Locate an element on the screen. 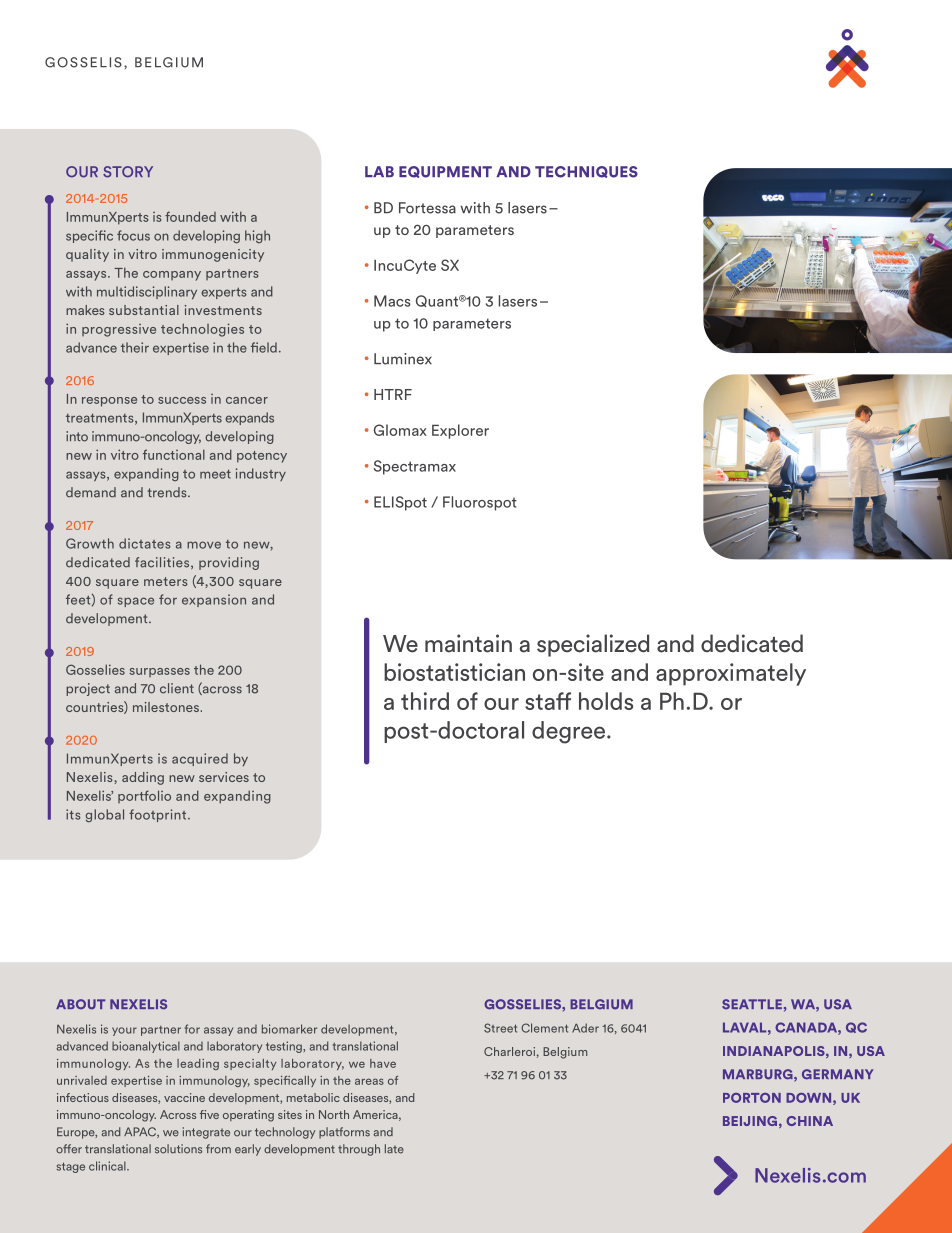 The image size is (952, 1233). Explorer is located at coordinates (460, 431).
